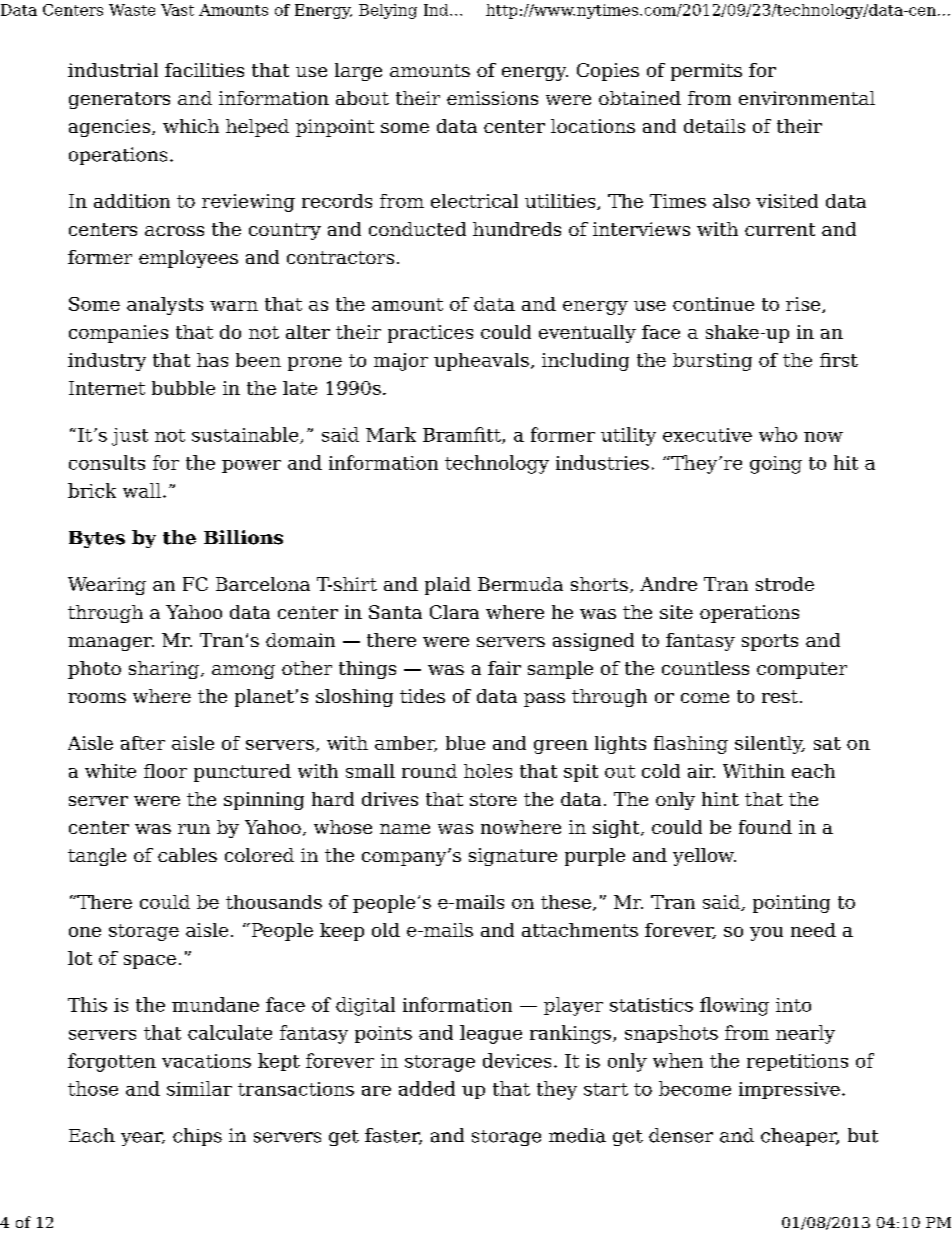 Image resolution: width=952 pixels, height=1233 pixels. I want to click on impressive, so click(789, 1090).
